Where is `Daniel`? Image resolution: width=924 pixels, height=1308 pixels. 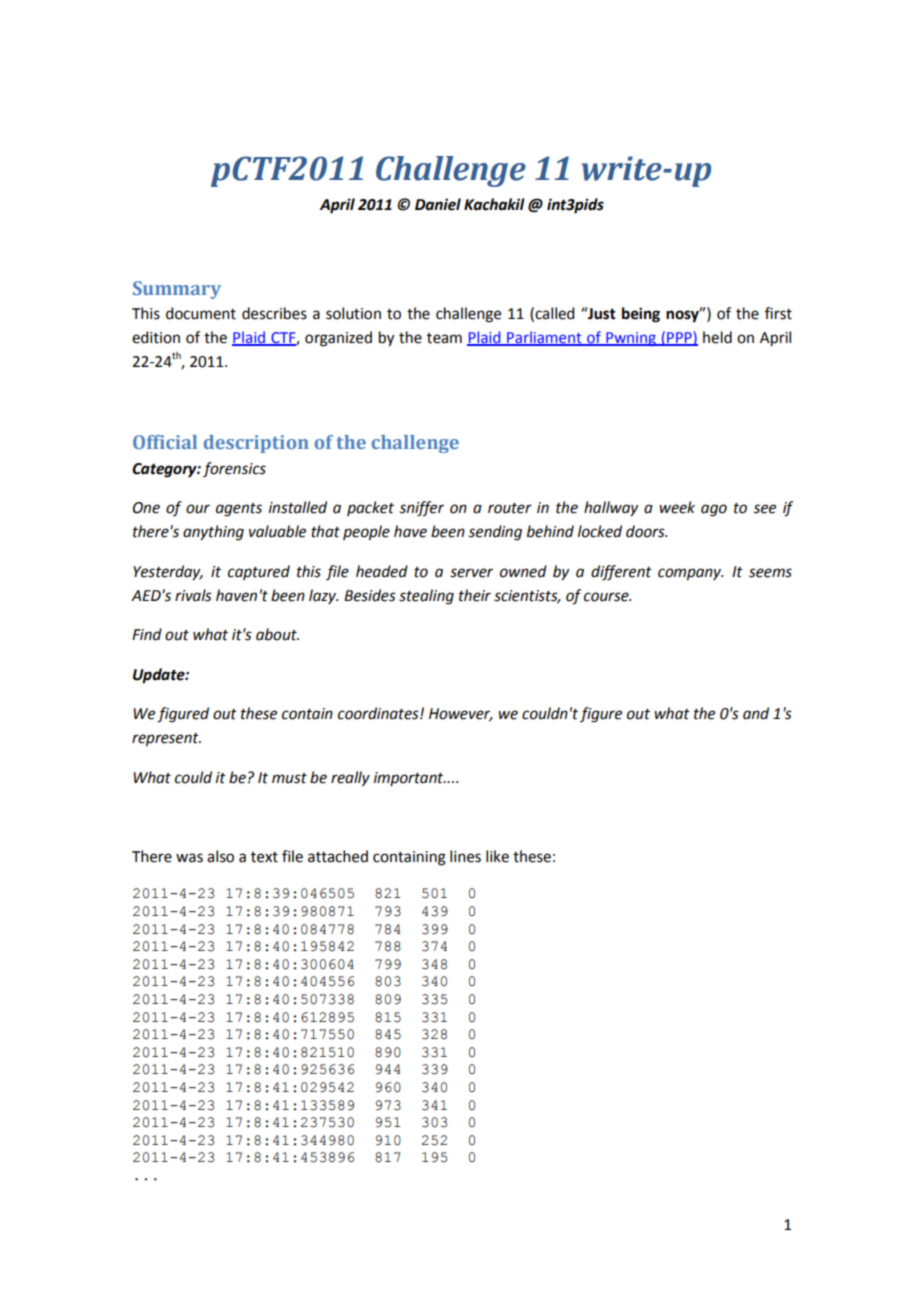 Daniel is located at coordinates (438, 204).
